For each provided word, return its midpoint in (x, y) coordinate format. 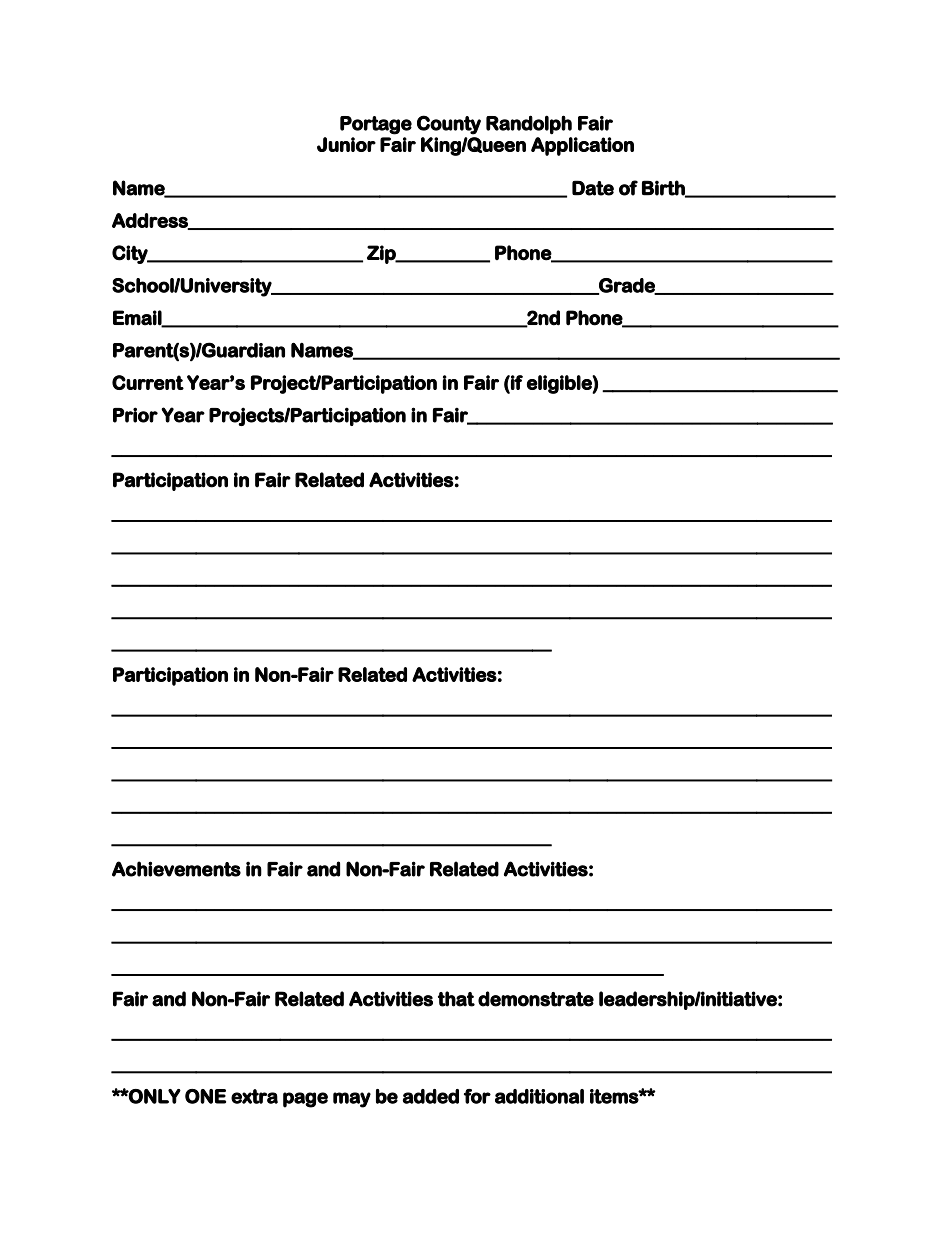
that (456, 999)
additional (539, 1096)
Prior (135, 415)
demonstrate (536, 999)
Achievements (176, 869)
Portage (376, 125)
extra (254, 1096)
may (352, 1100)
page (305, 1100)
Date (593, 188)
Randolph (529, 125)
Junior (346, 144)
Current (148, 382)
